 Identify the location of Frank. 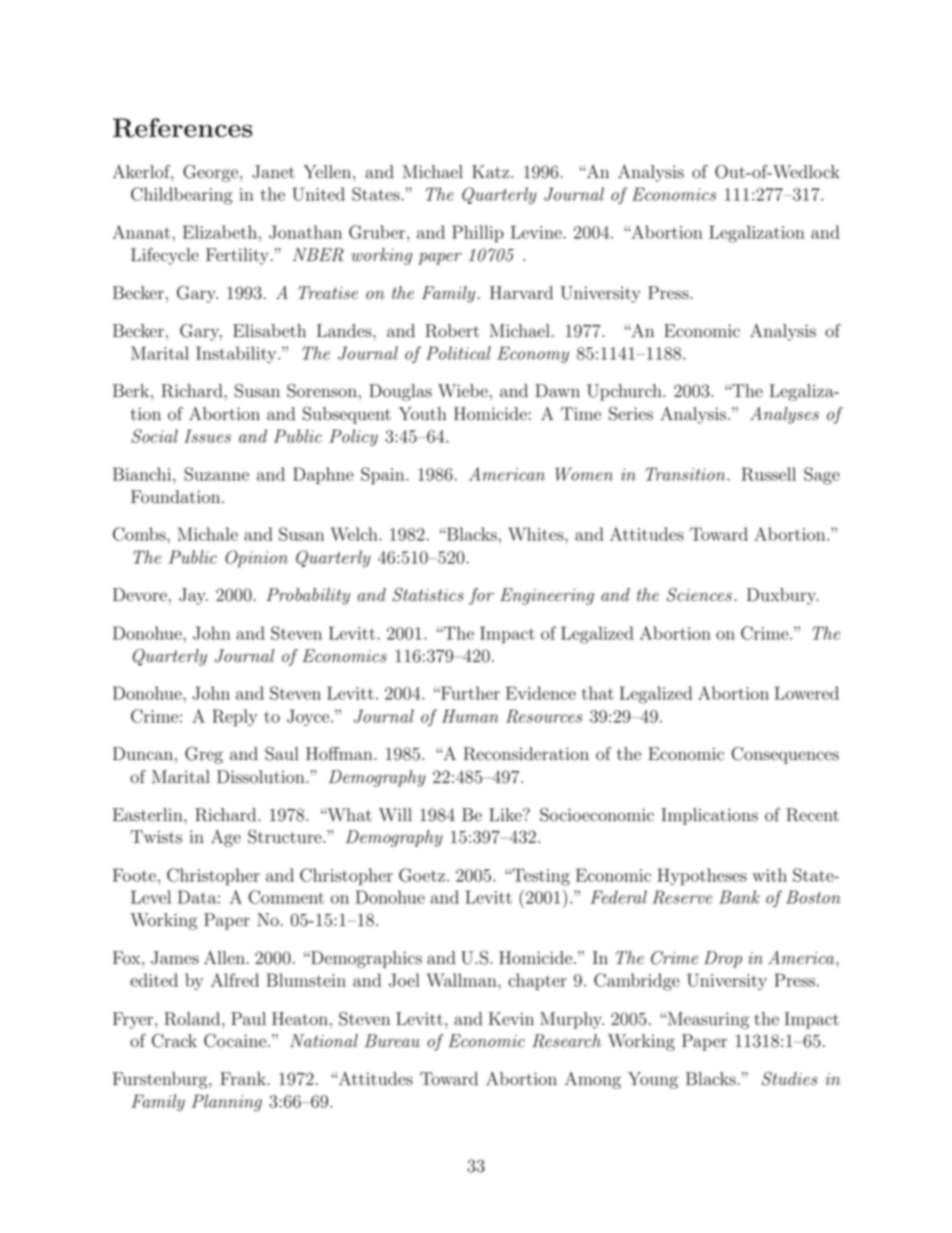
(244, 1079).
